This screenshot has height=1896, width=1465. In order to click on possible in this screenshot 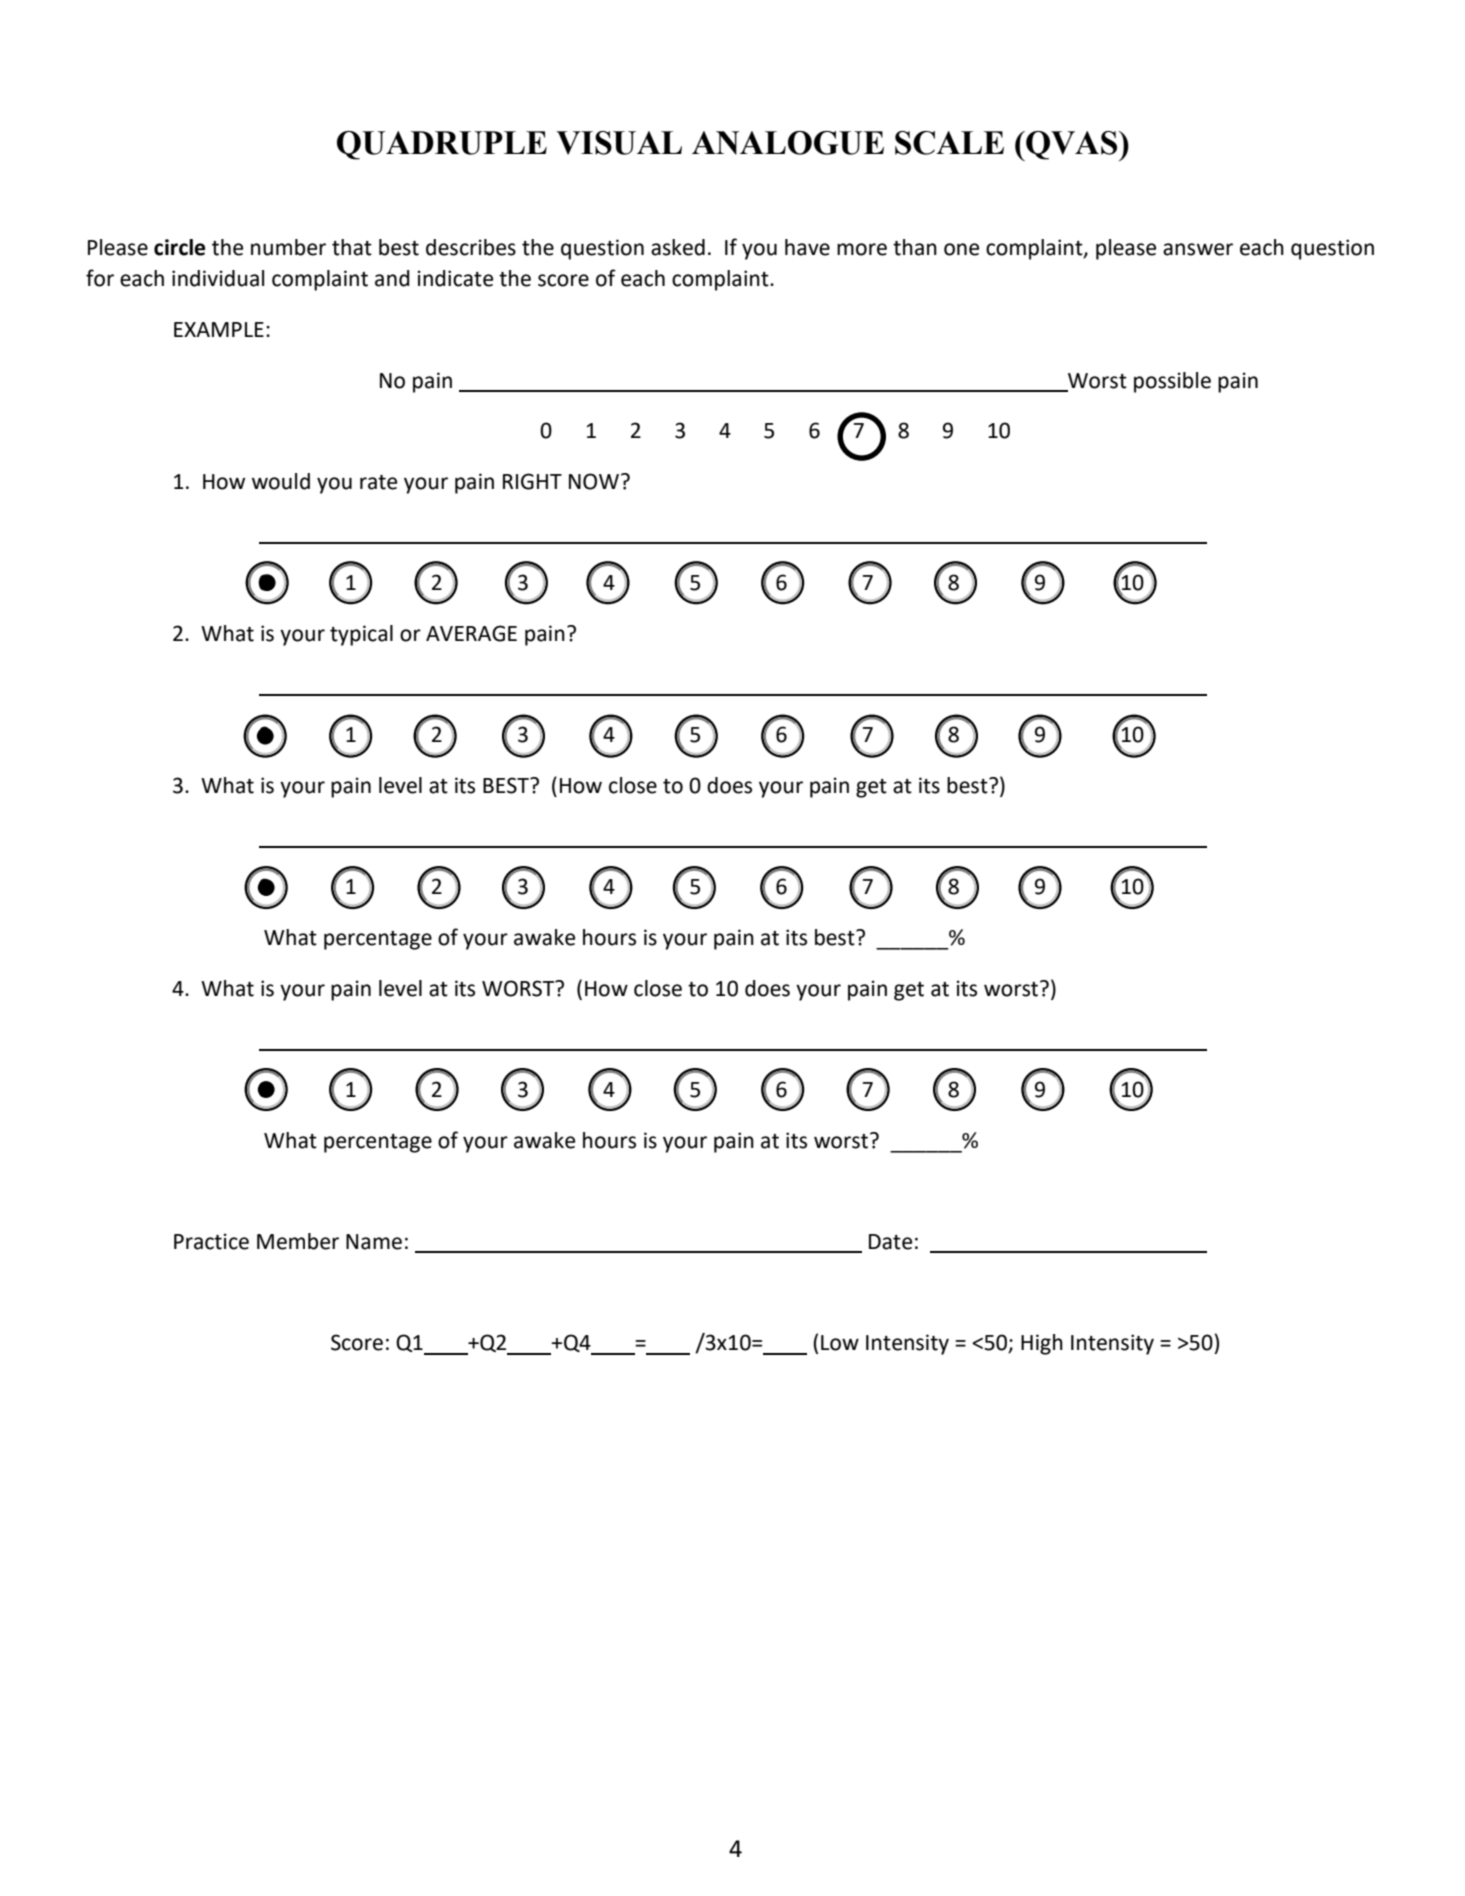, I will do `click(1172, 382)`.
